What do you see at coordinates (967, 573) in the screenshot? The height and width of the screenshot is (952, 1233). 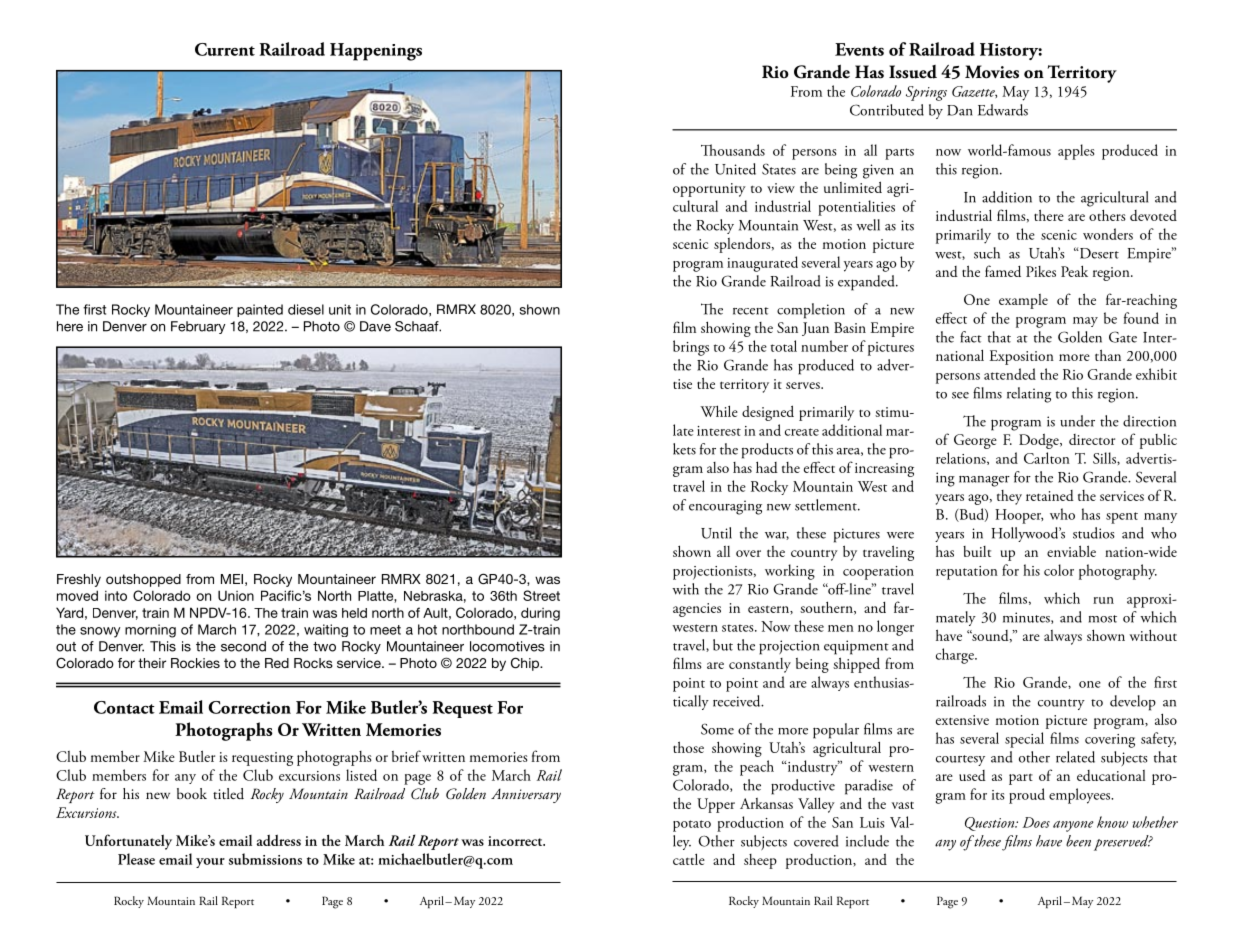 I see `reputation` at bounding box center [967, 573].
